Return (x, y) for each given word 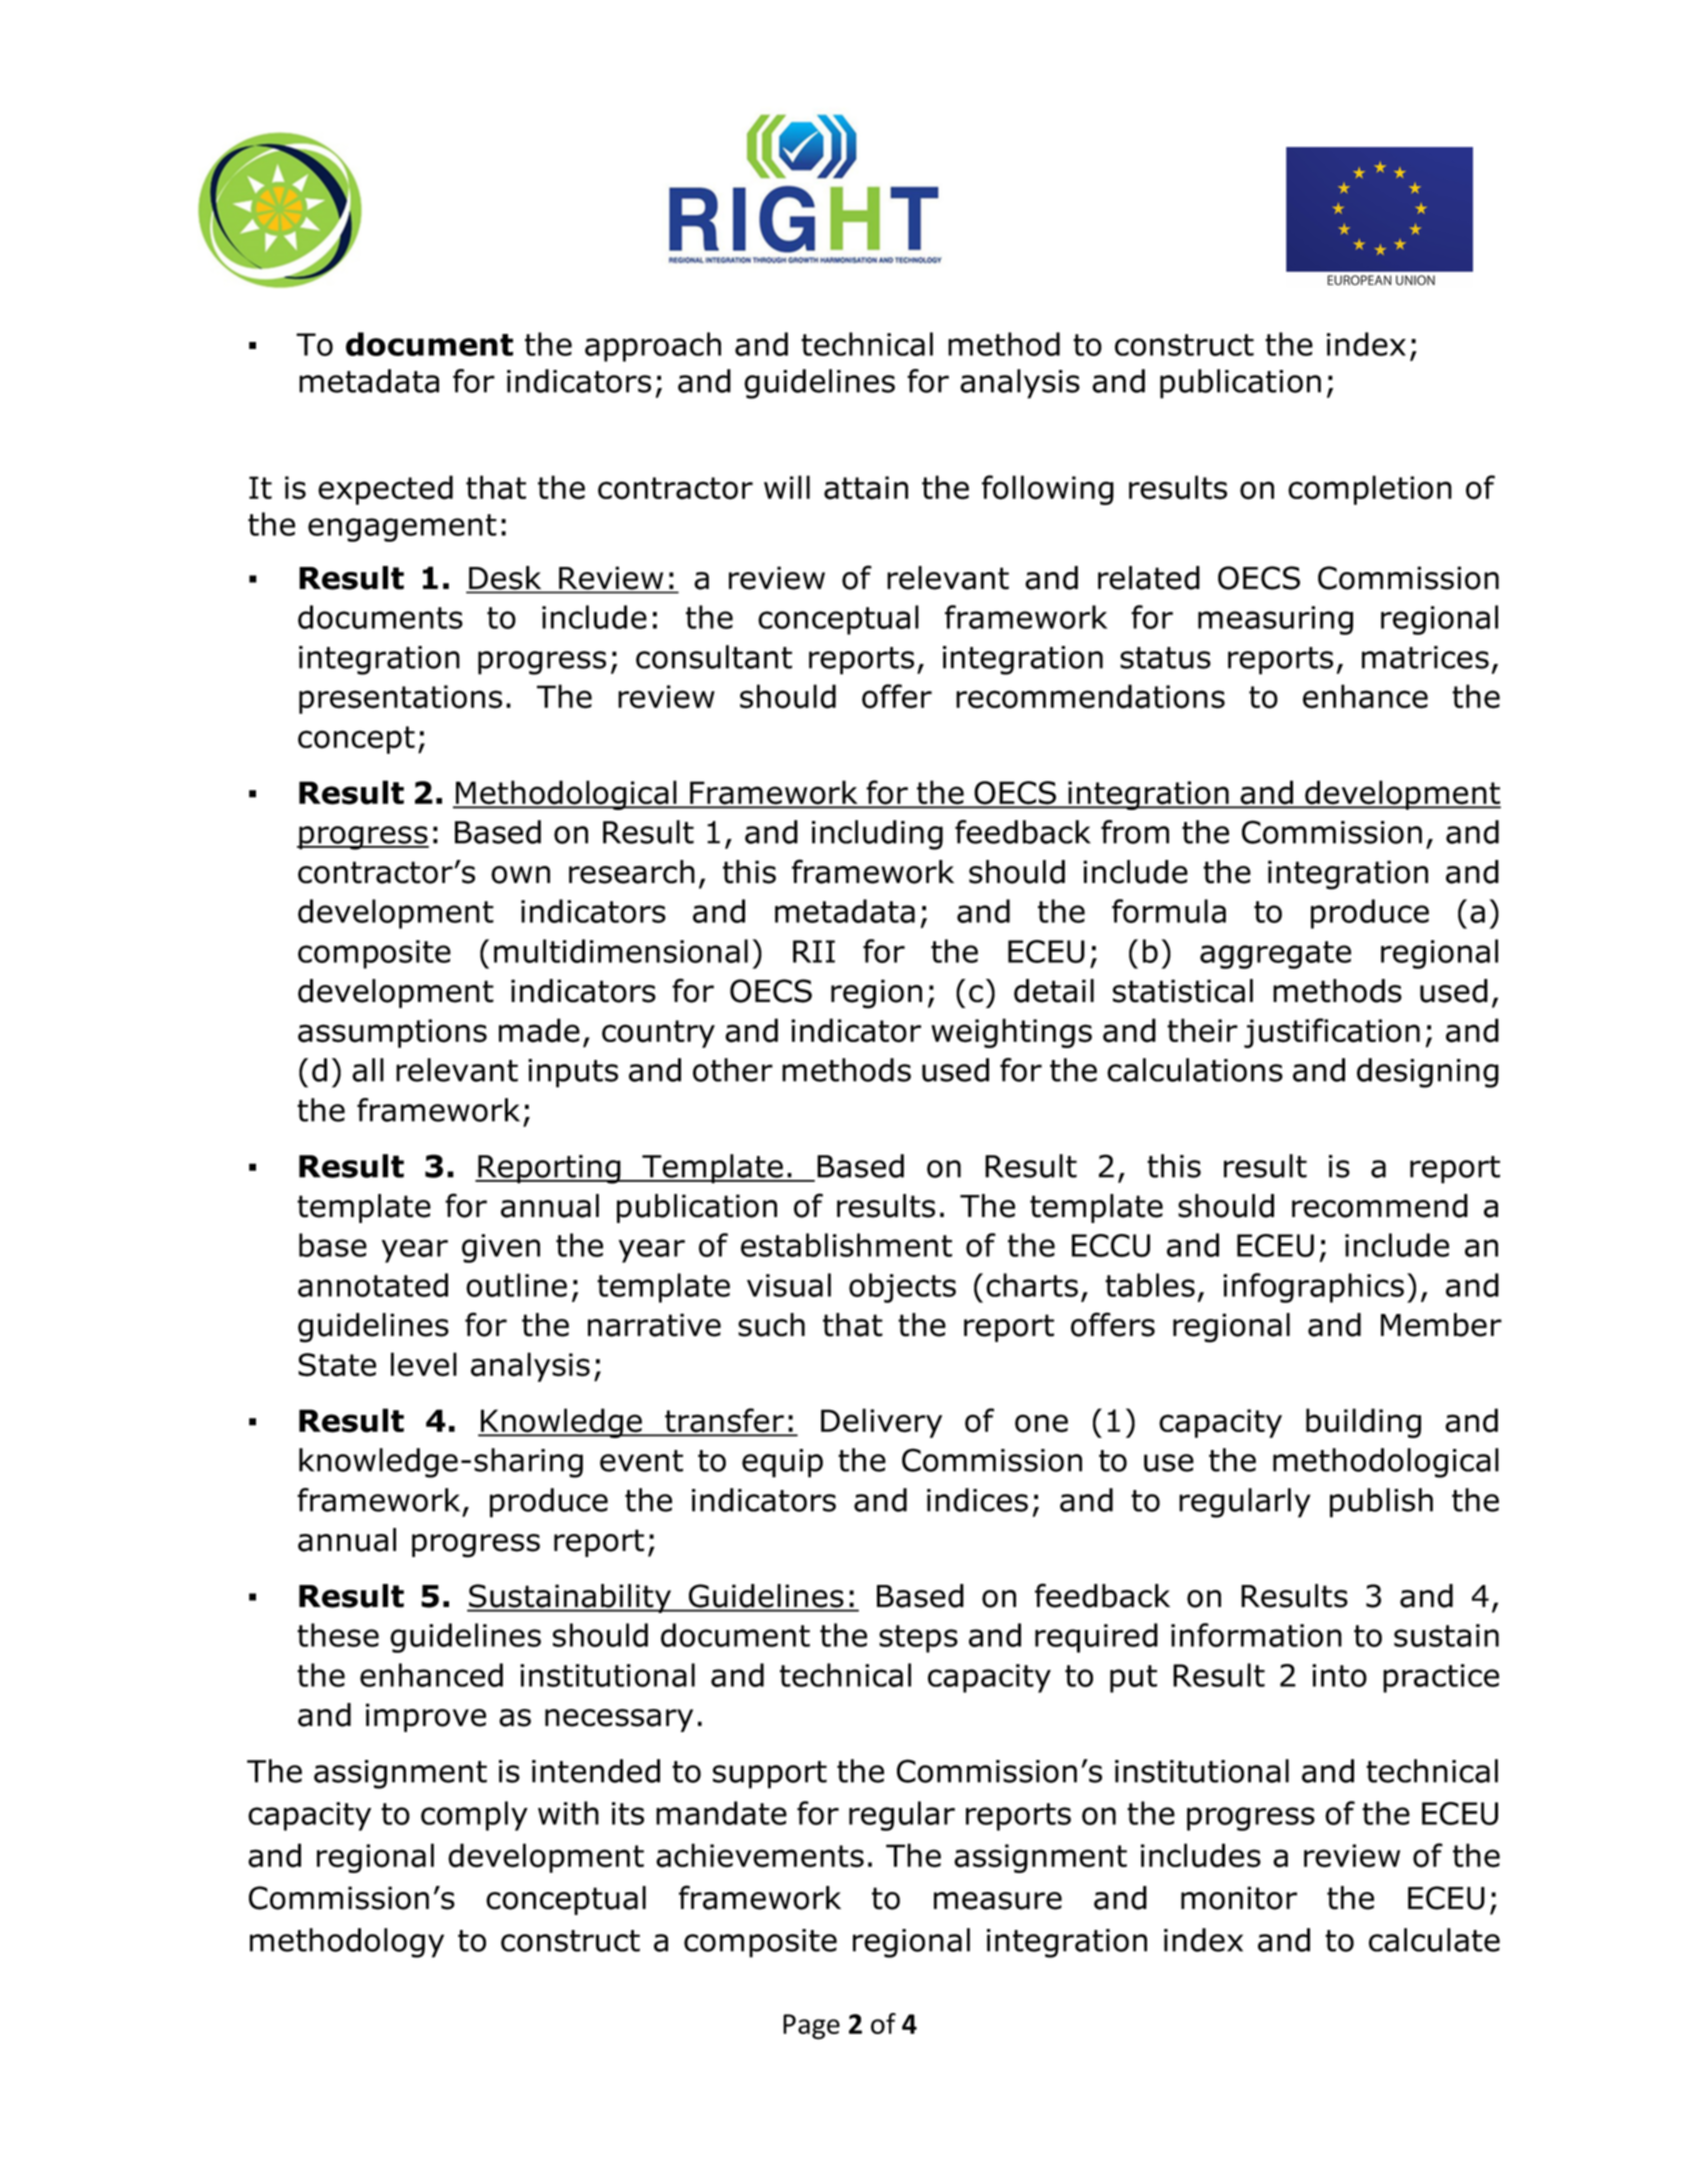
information (1256, 1635)
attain (866, 488)
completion (1370, 490)
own (520, 875)
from (1135, 832)
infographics (1313, 1288)
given (501, 1248)
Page (811, 2027)
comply (474, 1816)
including (877, 835)
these (338, 1635)
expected (385, 490)
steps (918, 1639)
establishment (846, 1245)
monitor (1239, 1898)
